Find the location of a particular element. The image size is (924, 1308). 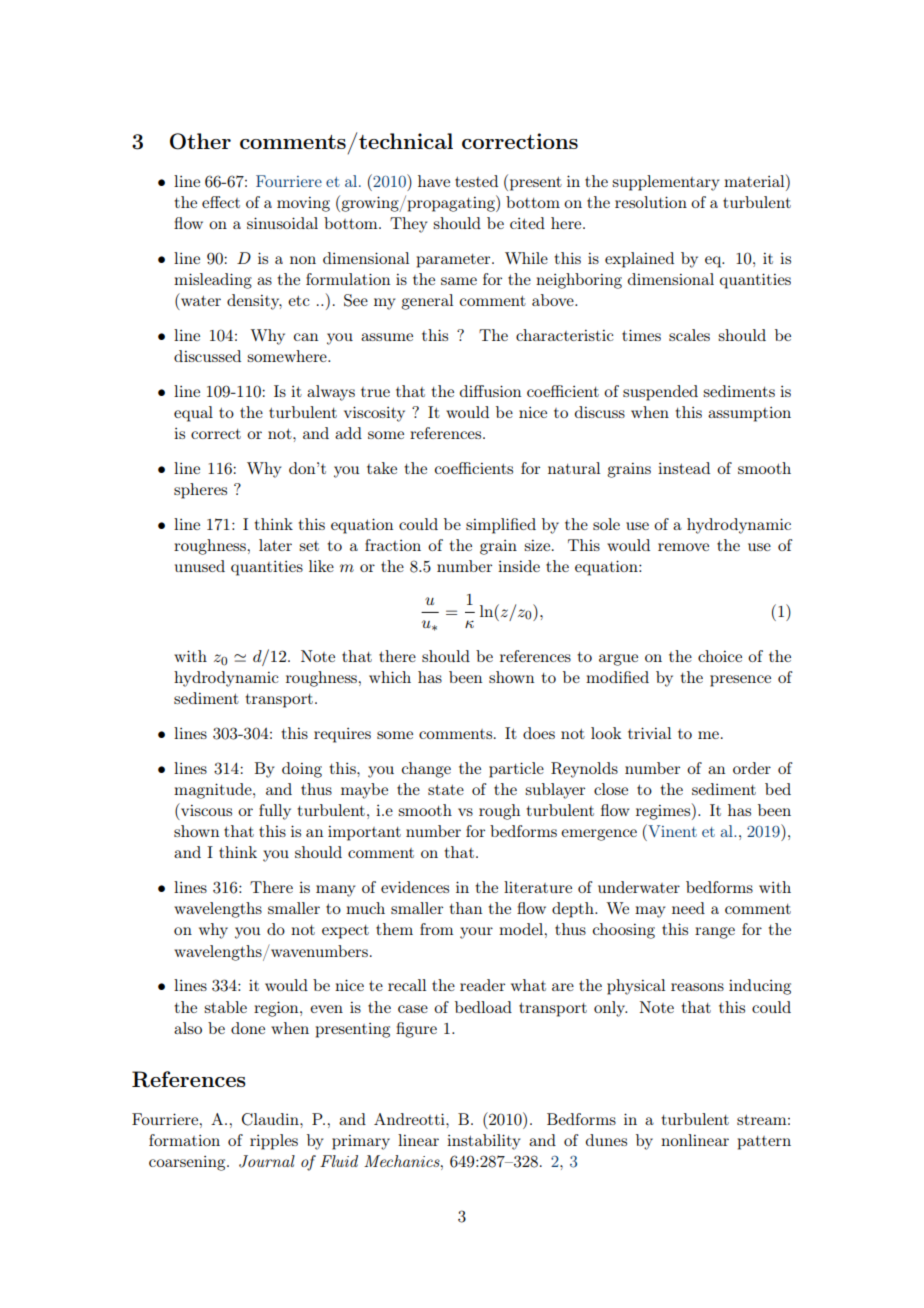

tested is located at coordinates (476, 181).
